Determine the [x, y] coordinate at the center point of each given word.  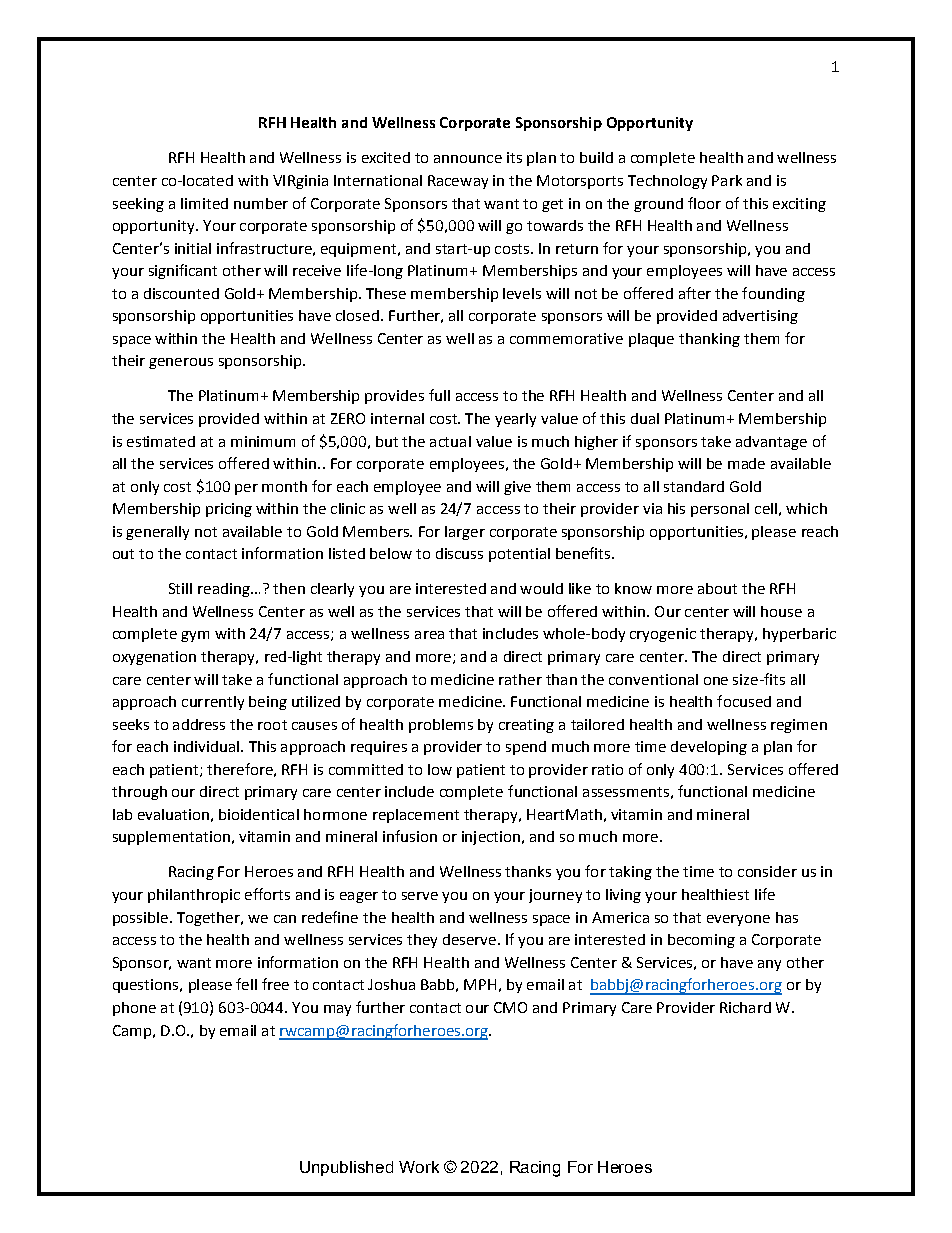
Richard [745, 1007]
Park [727, 180]
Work [419, 1167]
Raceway [458, 182]
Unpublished [346, 1168]
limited [204, 203]
